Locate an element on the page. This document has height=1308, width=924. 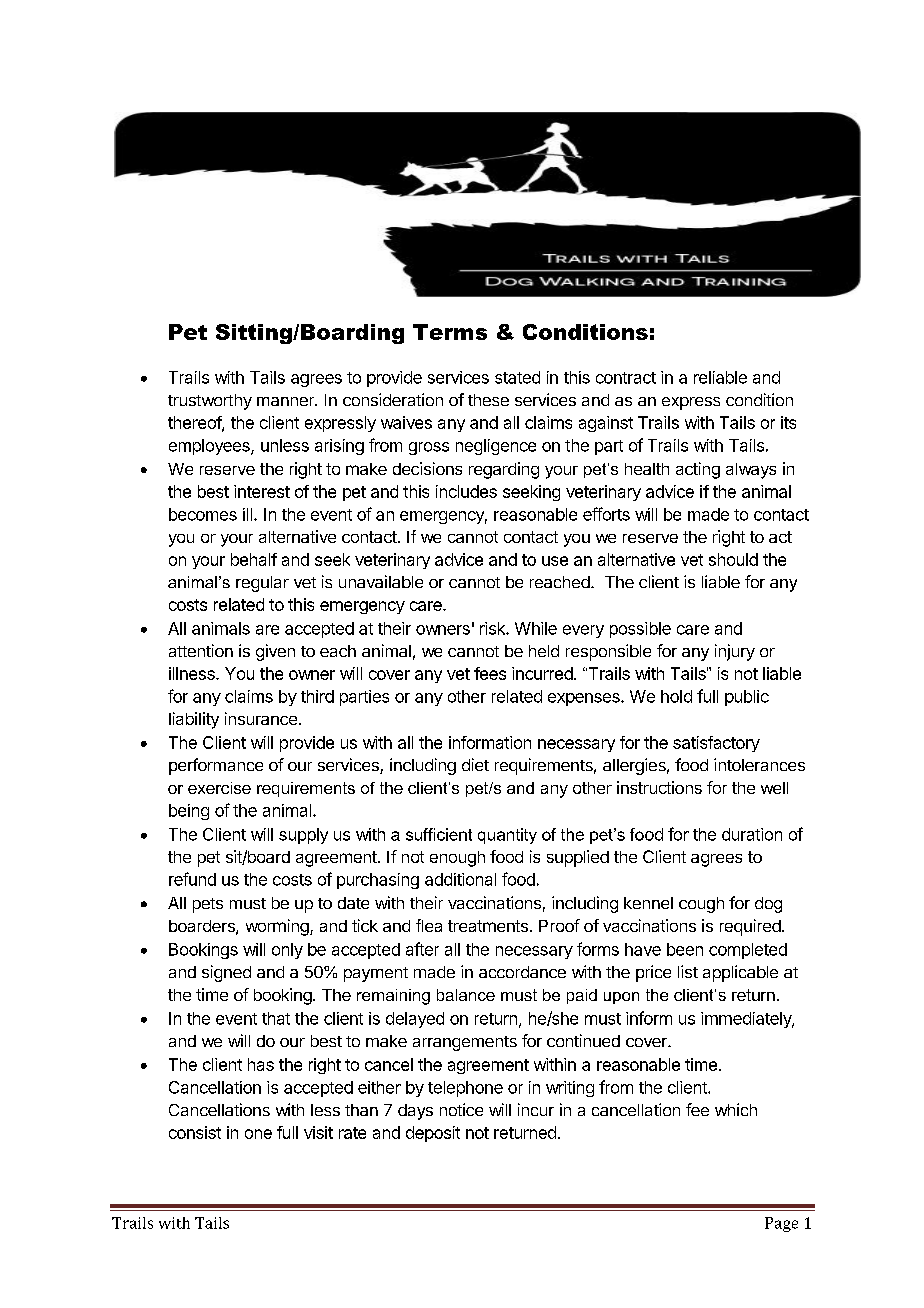
cough is located at coordinates (701, 905).
